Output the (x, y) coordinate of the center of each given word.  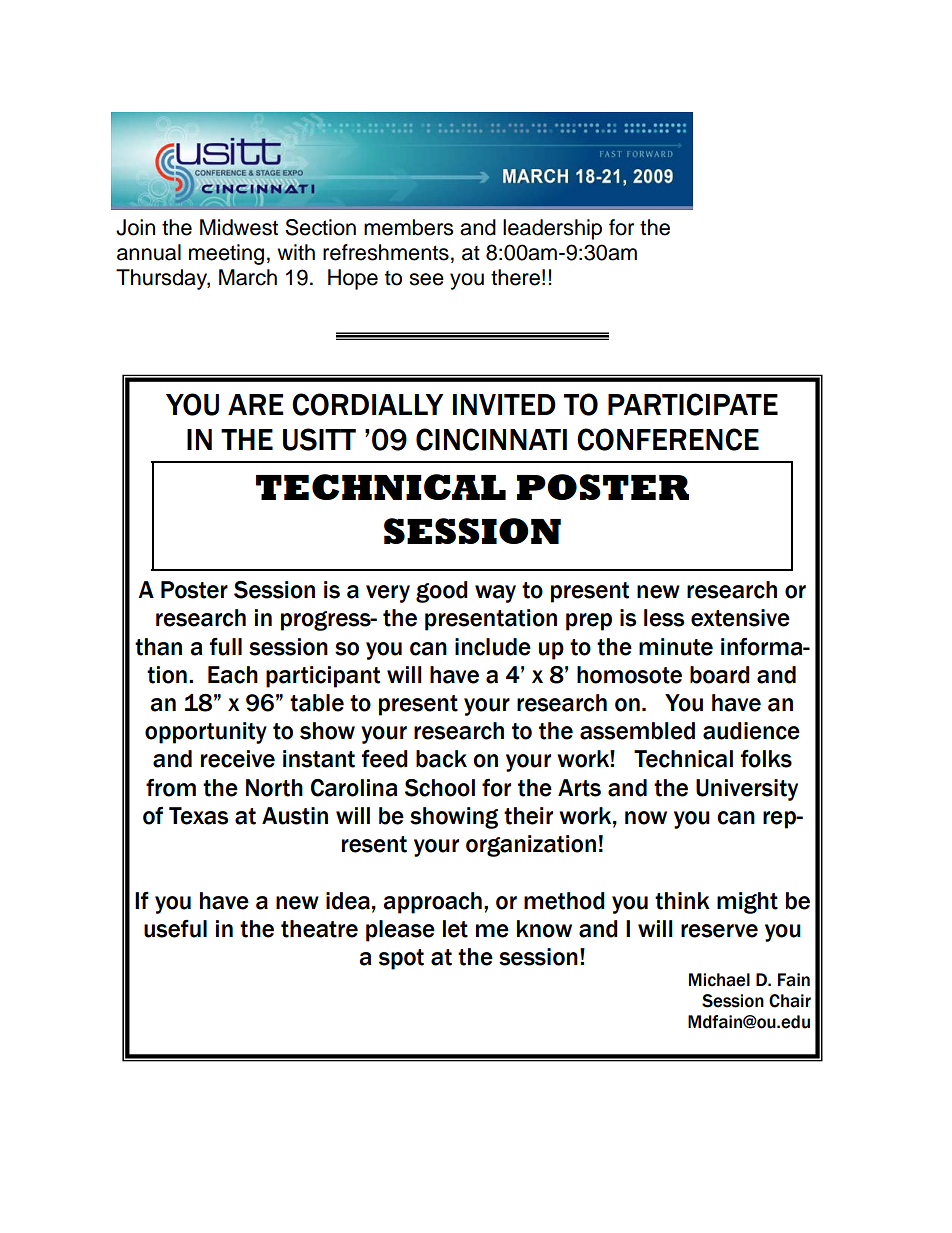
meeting (226, 254)
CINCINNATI (491, 439)
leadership (552, 229)
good (442, 592)
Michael (719, 980)
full (226, 647)
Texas (198, 816)
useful (175, 929)
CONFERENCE (668, 439)
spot (401, 959)
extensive (740, 618)
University (747, 790)
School (440, 788)
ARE (255, 404)
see (426, 279)
